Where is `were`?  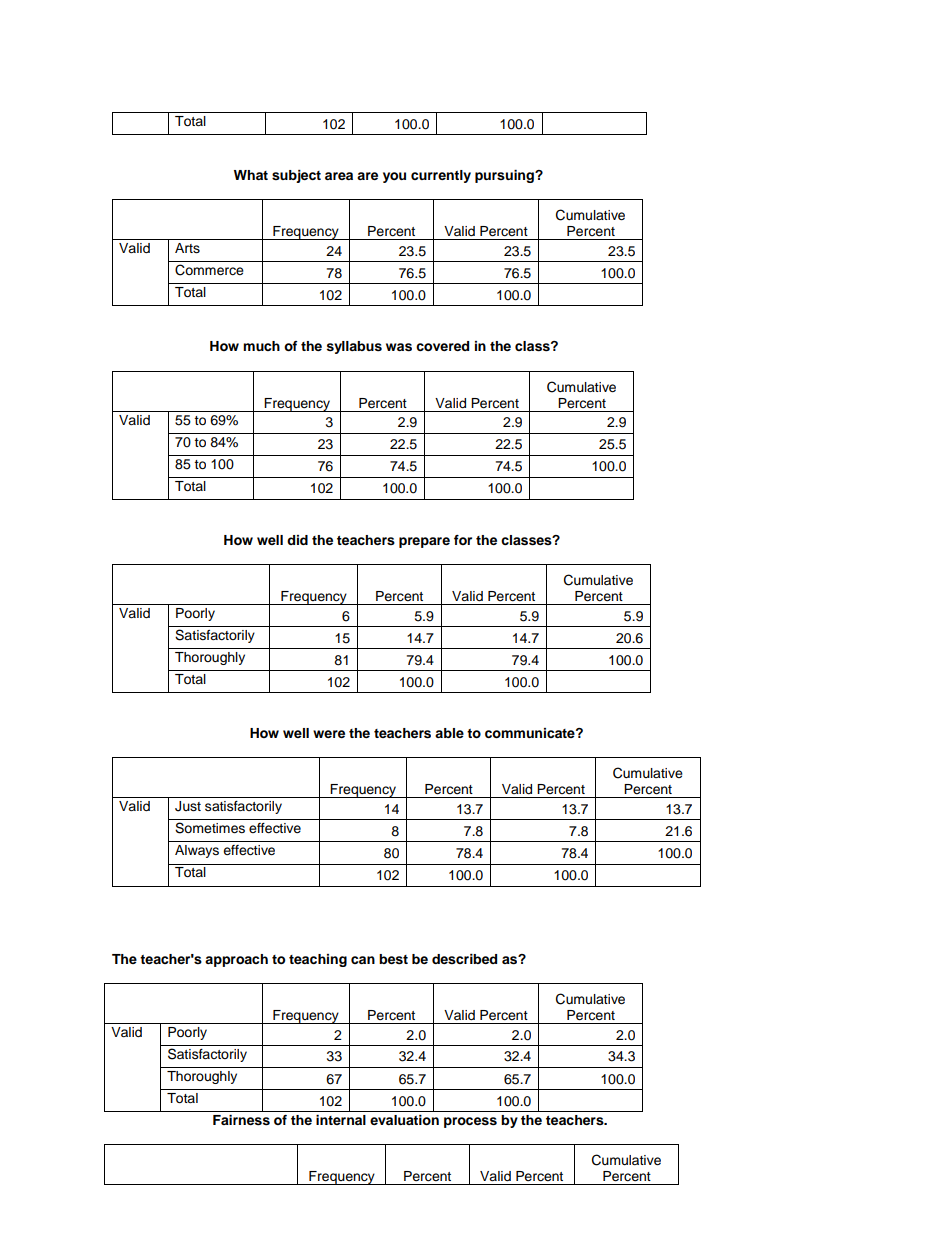 were is located at coordinates (329, 734).
